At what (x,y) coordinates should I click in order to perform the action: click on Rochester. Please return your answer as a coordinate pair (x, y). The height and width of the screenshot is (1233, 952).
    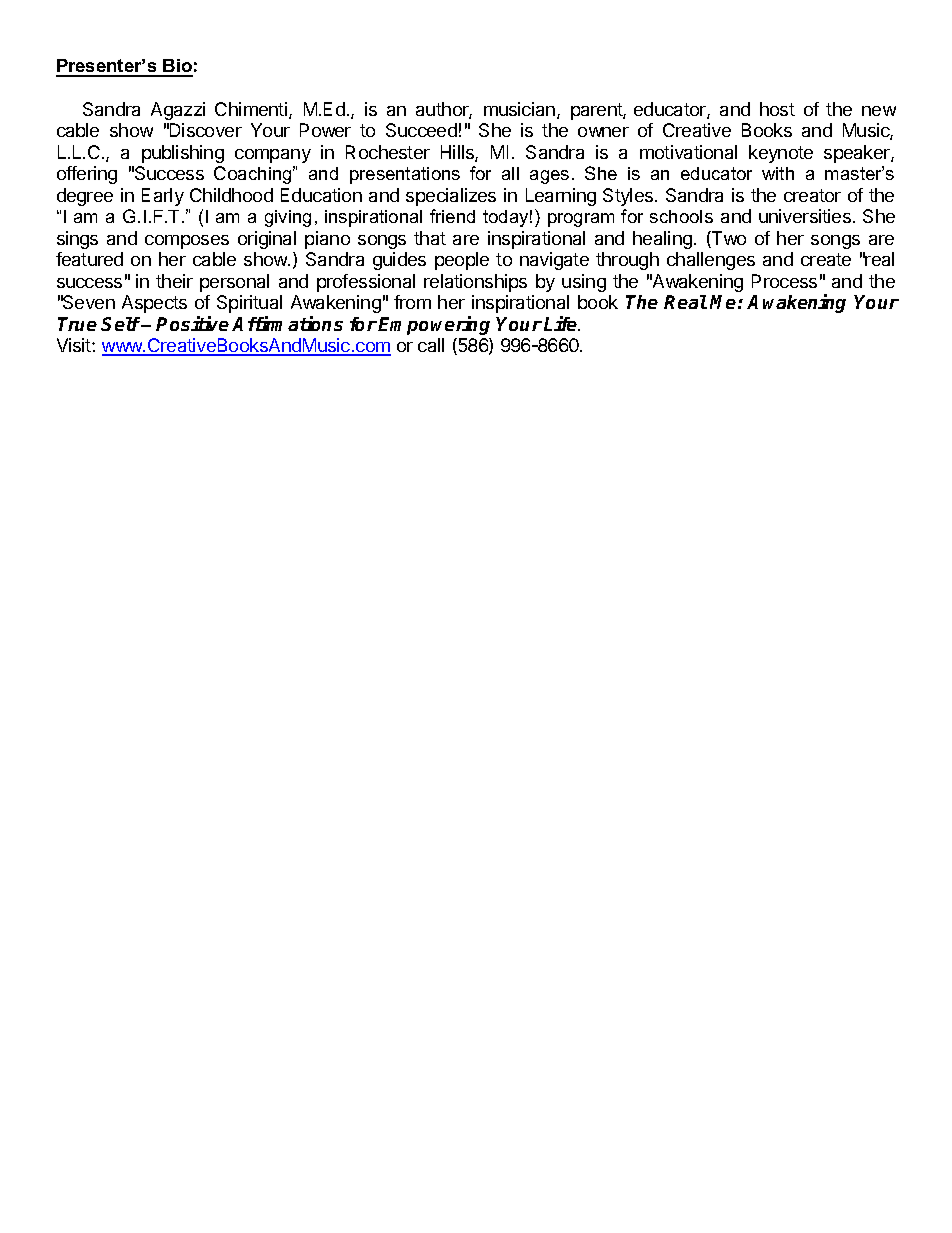
    Looking at the image, I should click on (388, 152).
